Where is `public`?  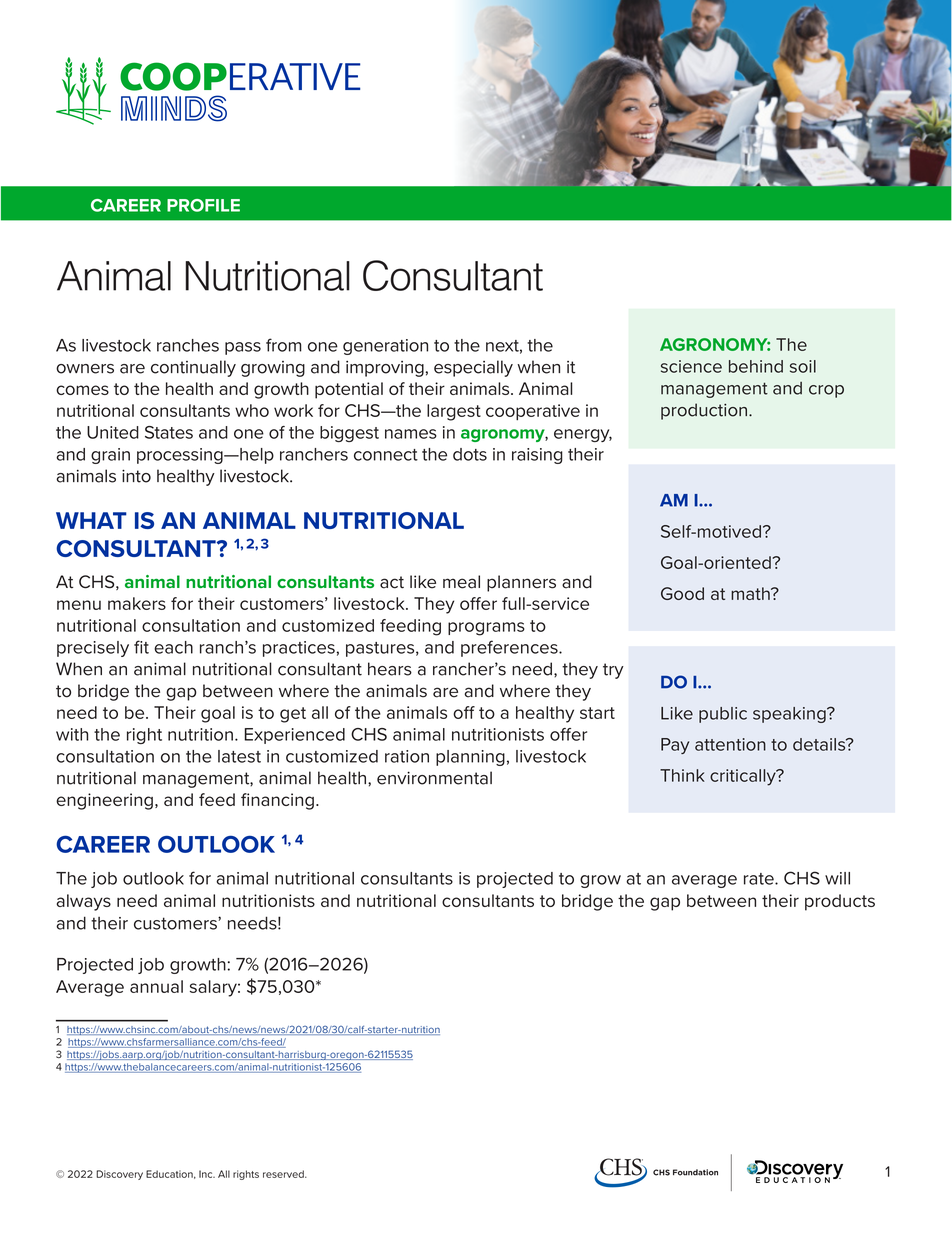 public is located at coordinates (723, 715).
